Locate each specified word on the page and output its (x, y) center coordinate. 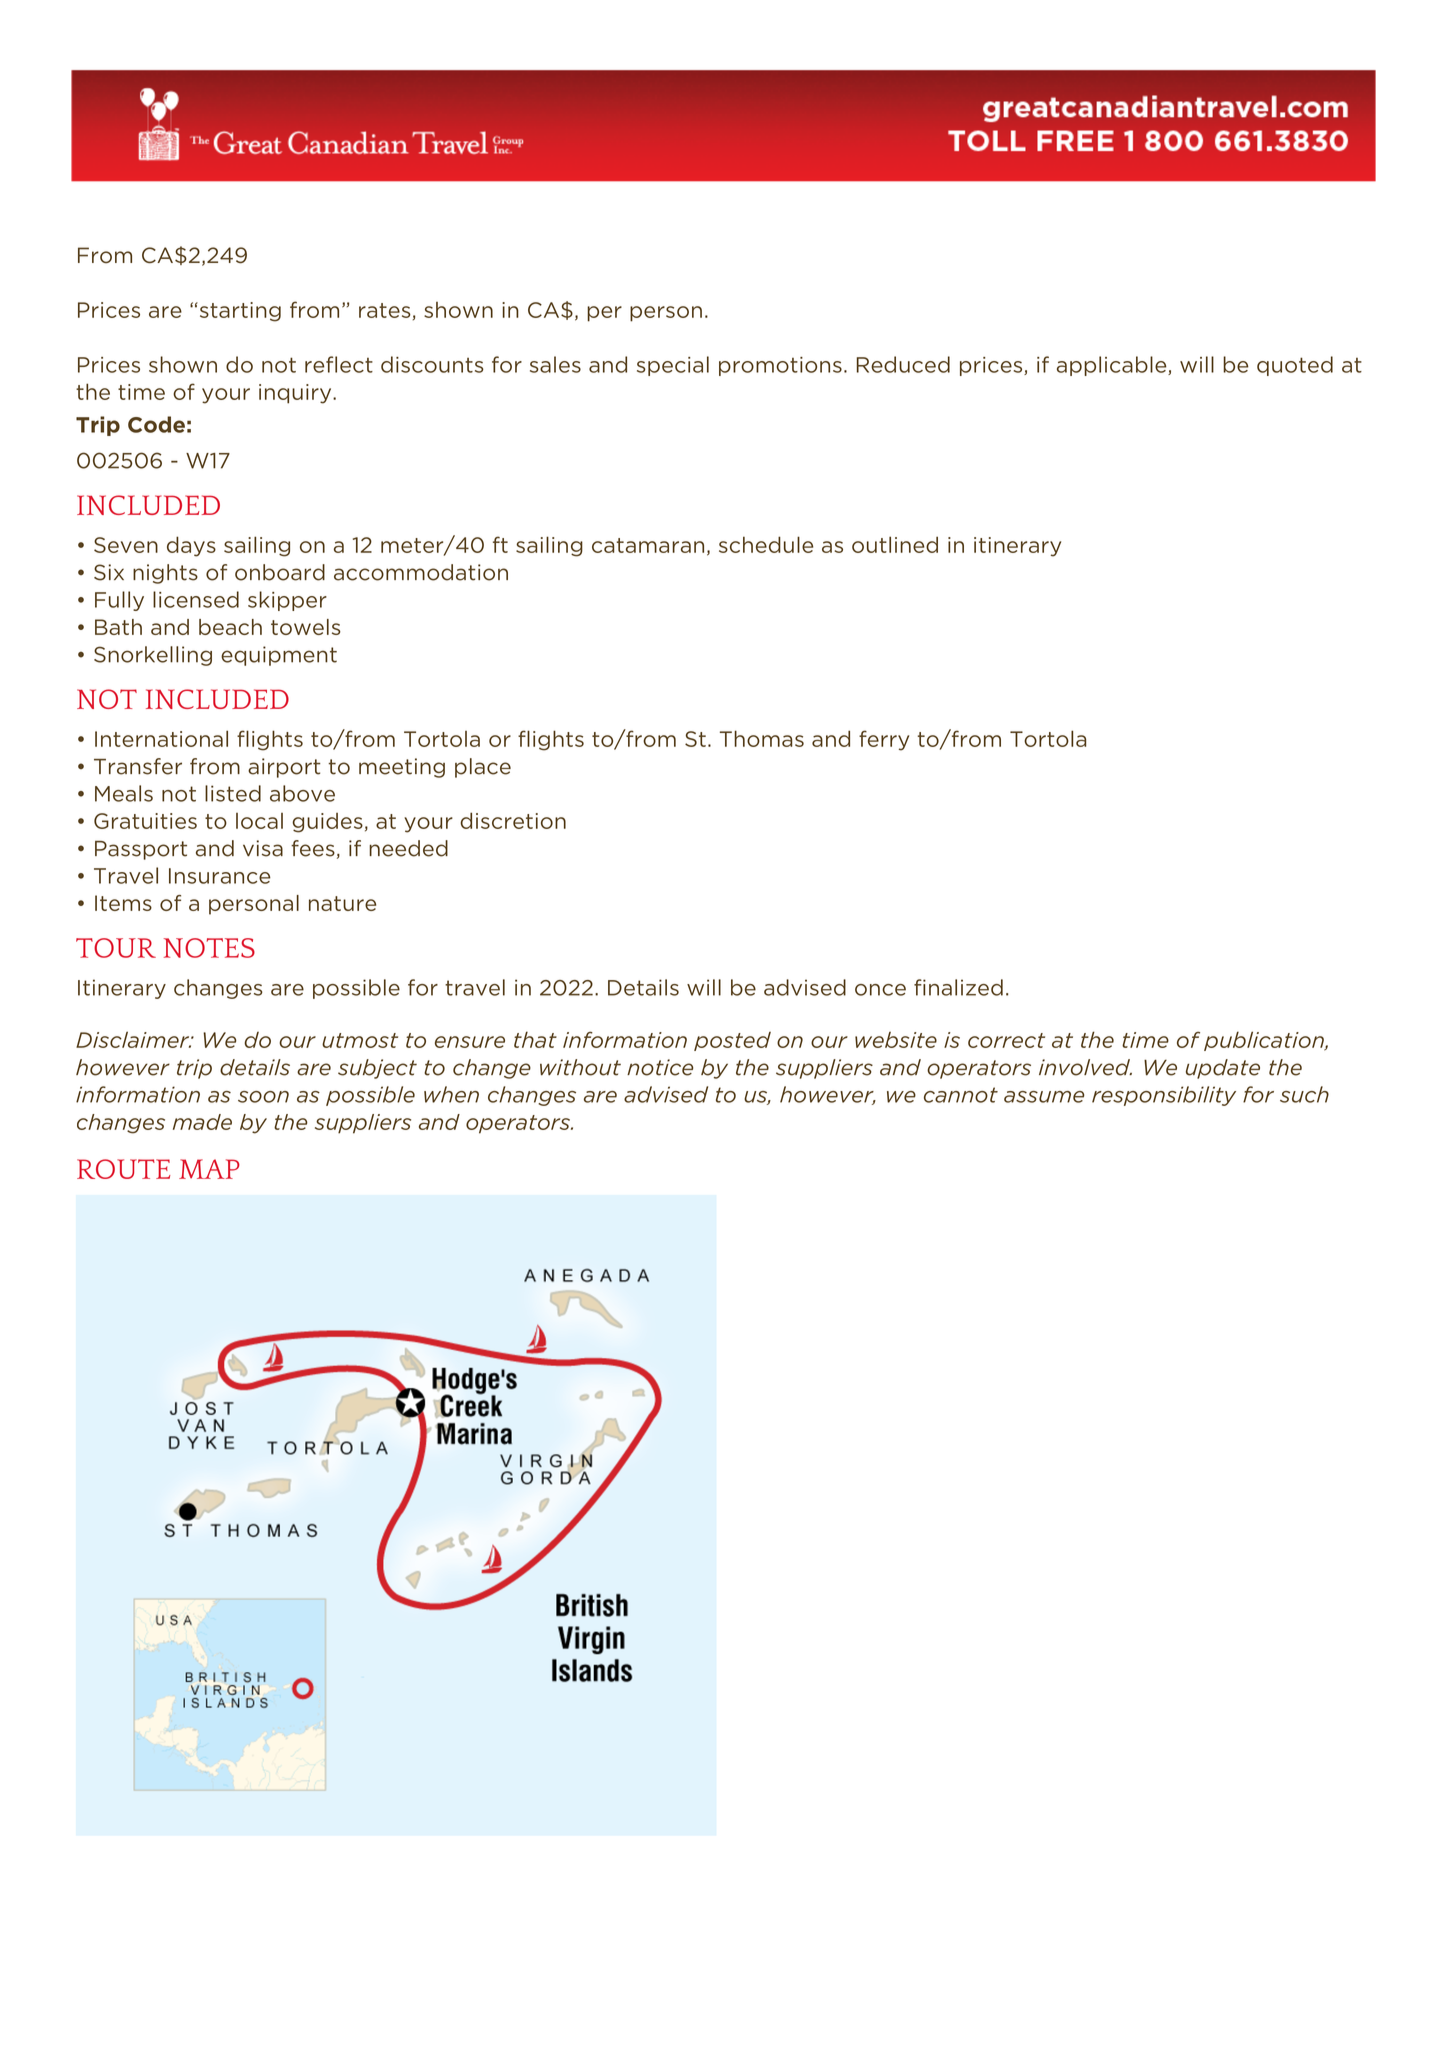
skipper (287, 601)
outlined (895, 544)
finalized (958, 987)
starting (239, 312)
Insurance (220, 876)
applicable (1113, 366)
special (673, 366)
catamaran (648, 545)
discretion (513, 820)
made (202, 1122)
